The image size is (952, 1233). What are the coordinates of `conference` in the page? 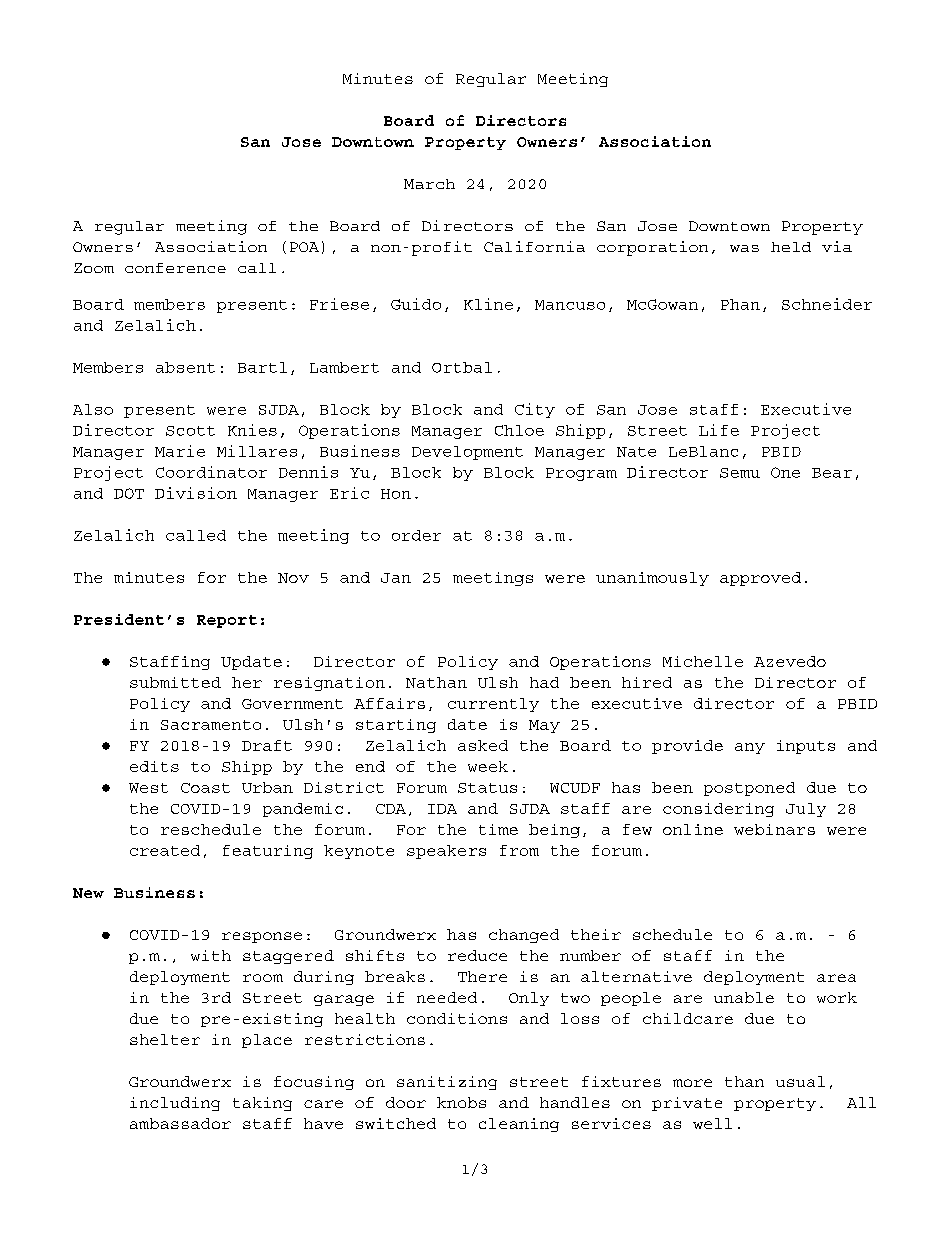 It's located at (175, 268).
